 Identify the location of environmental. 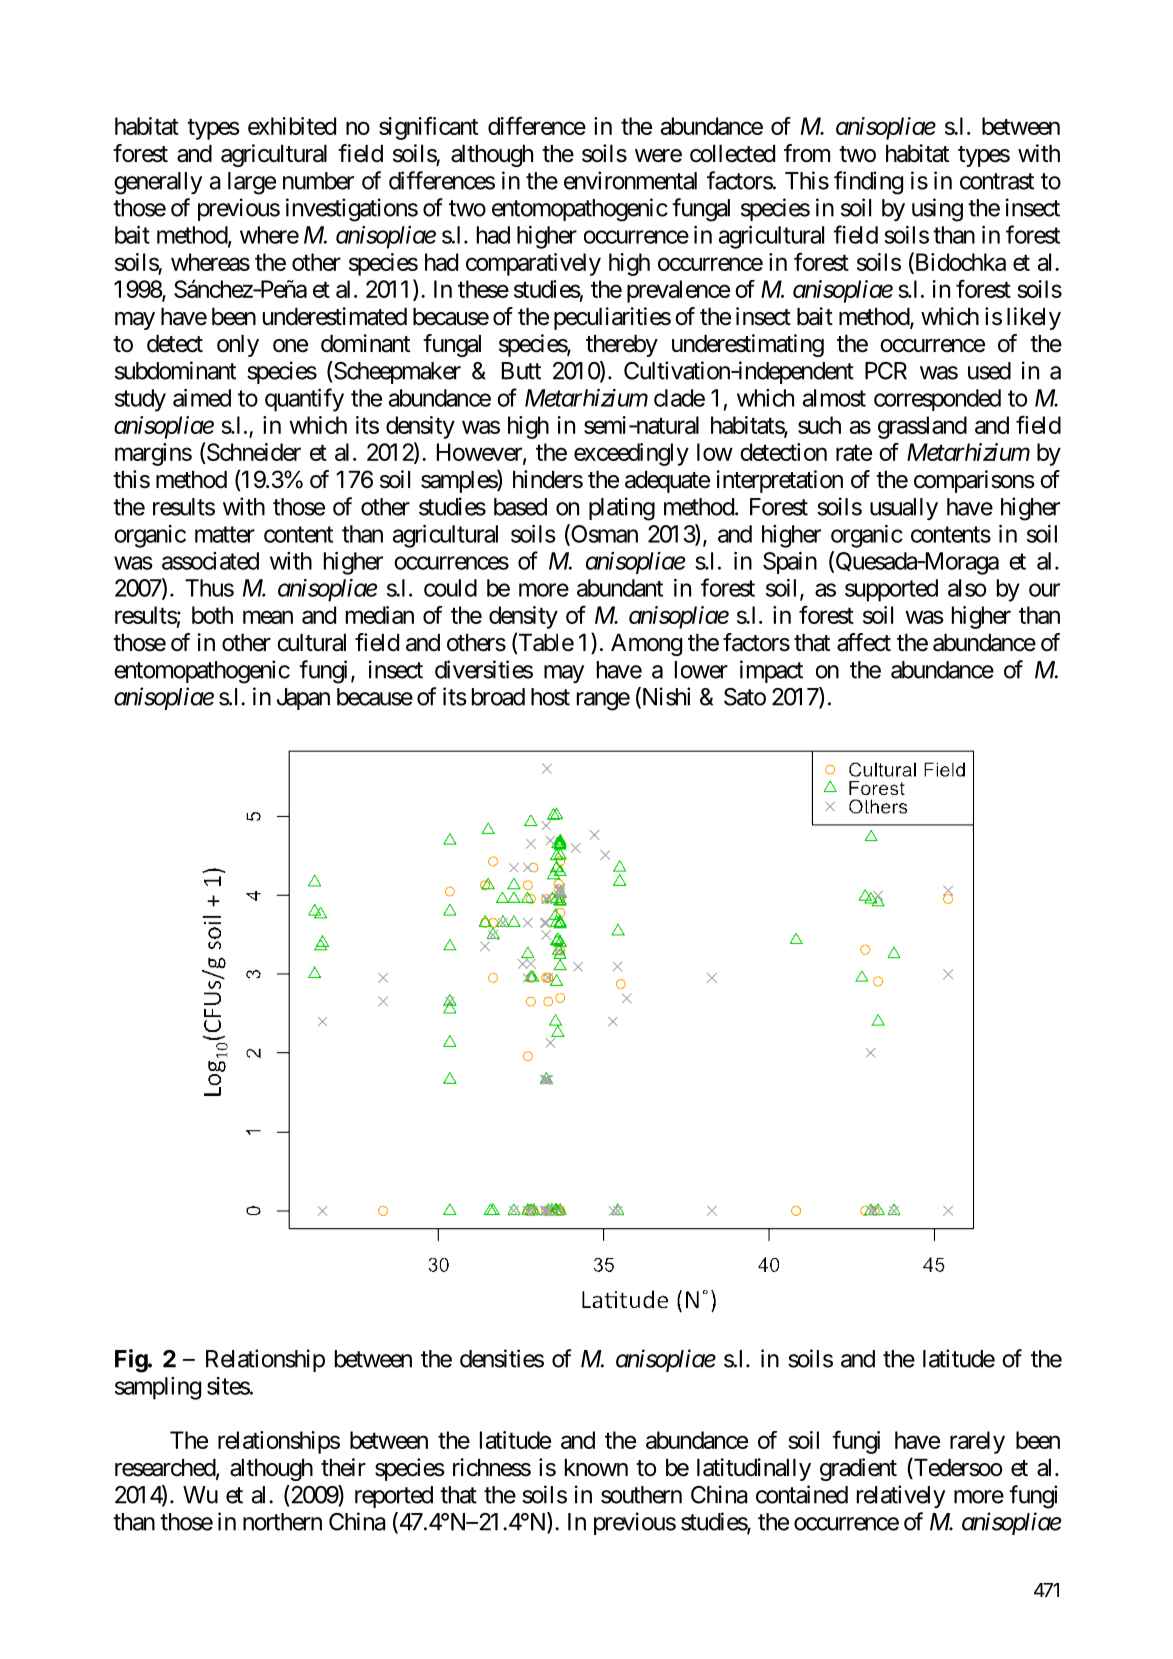
(630, 180).
